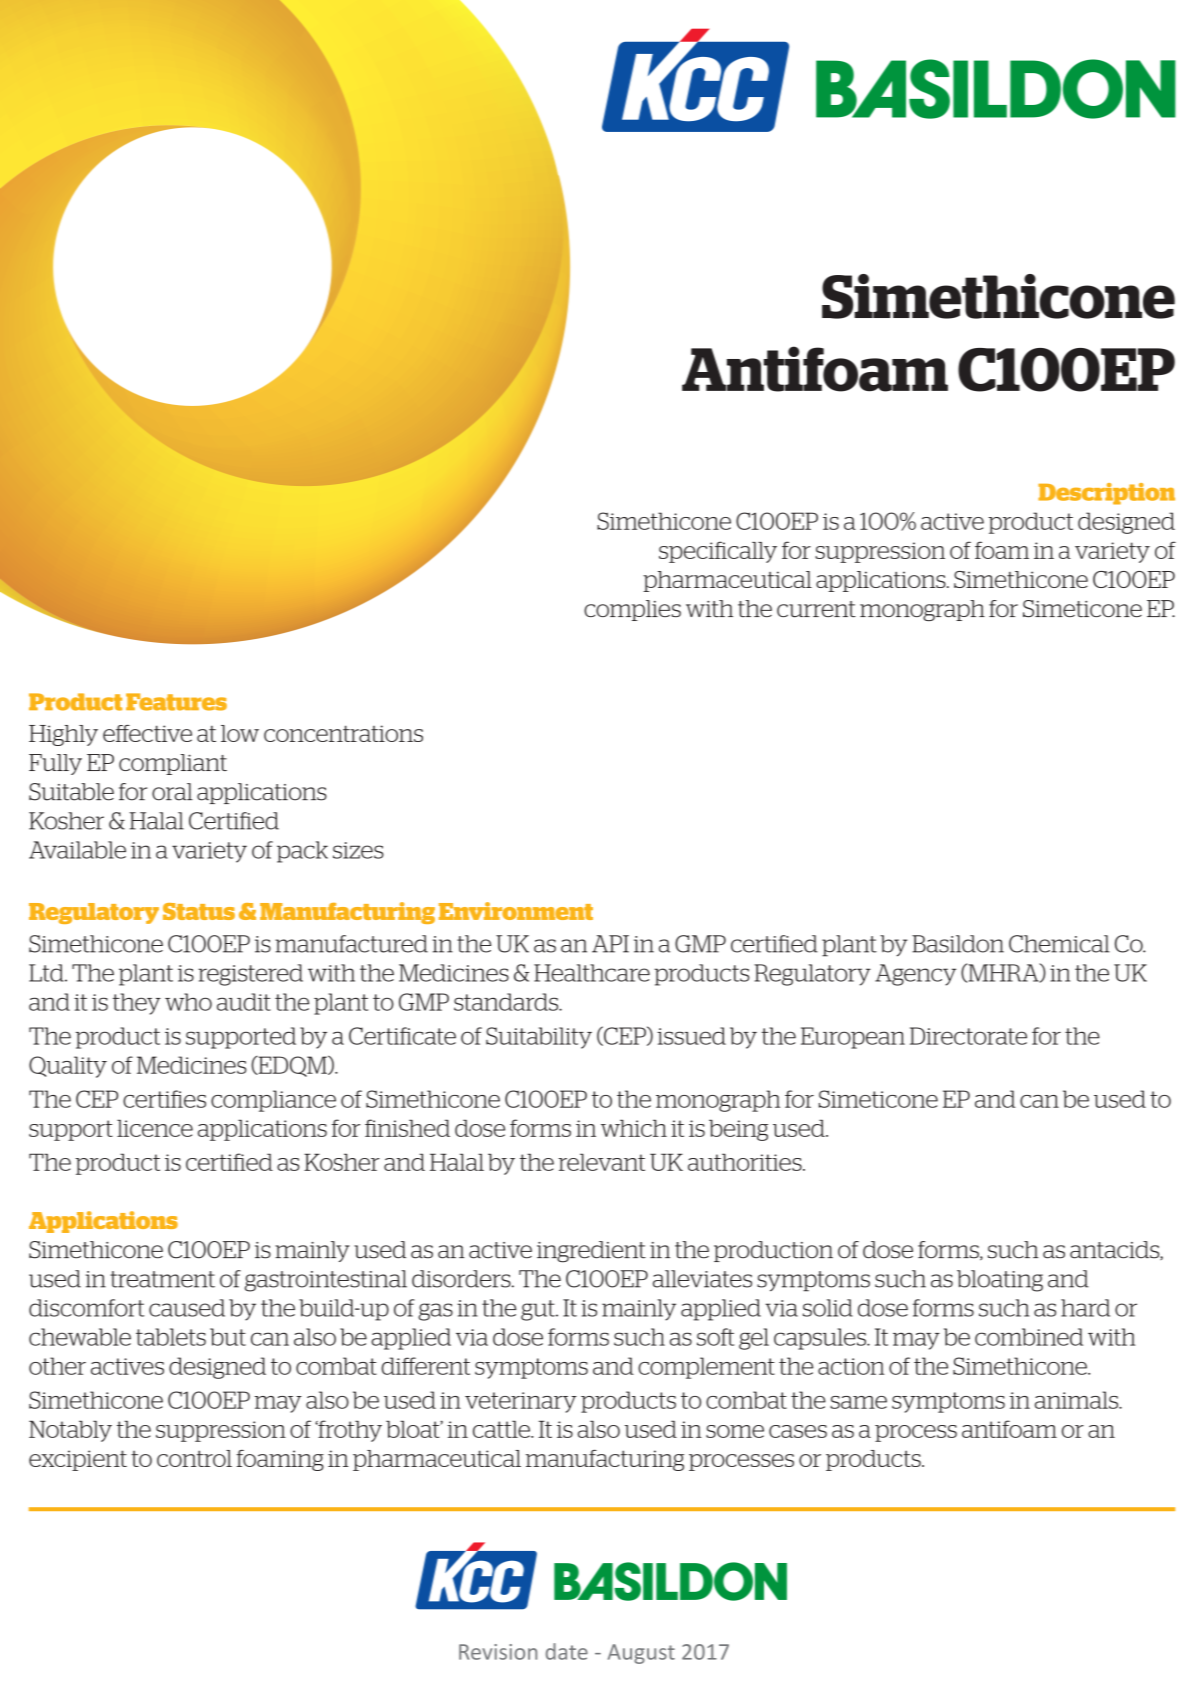  What do you see at coordinates (718, 552) in the image?
I see `specifically` at bounding box center [718, 552].
